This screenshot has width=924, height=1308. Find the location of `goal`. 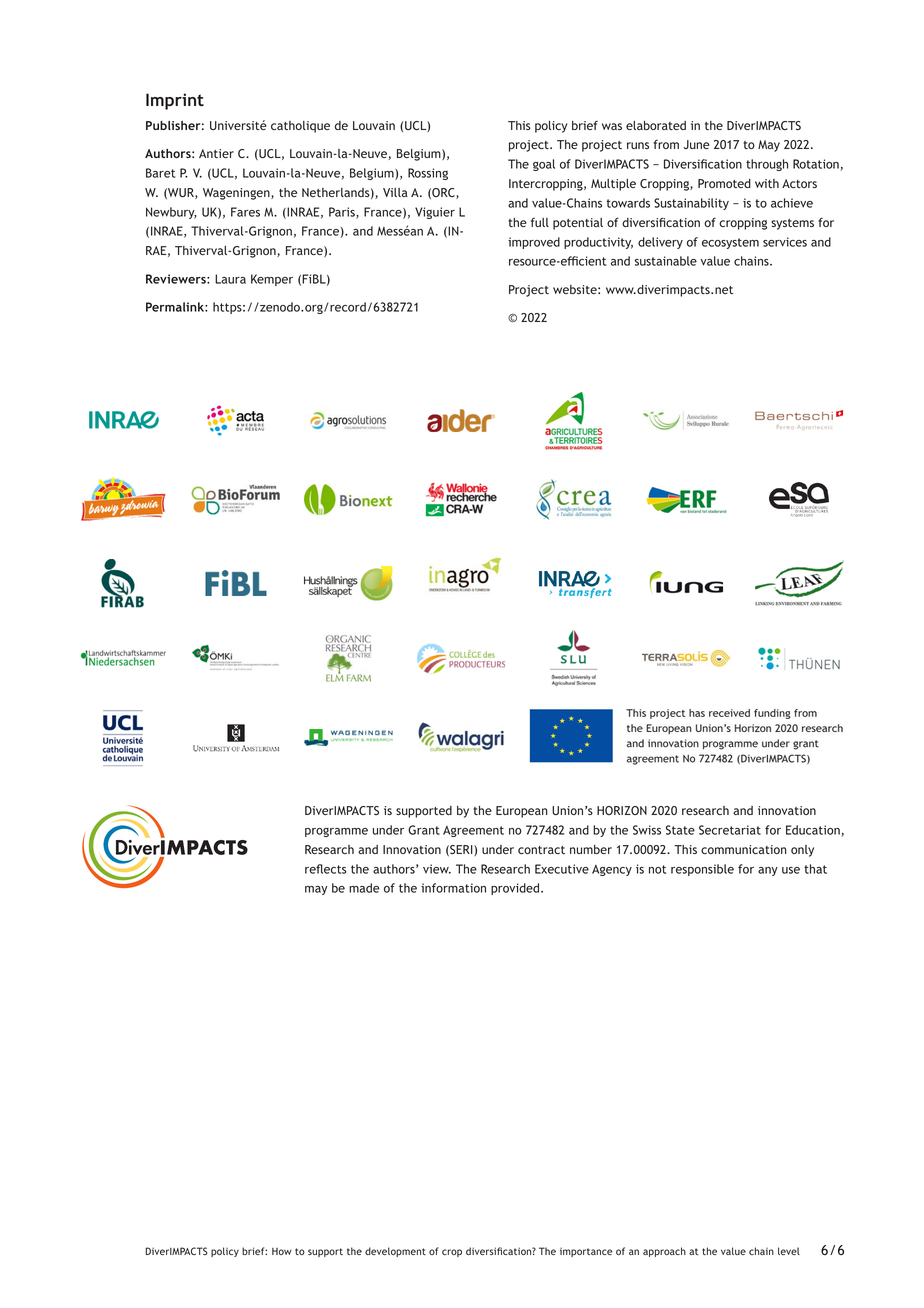

goal is located at coordinates (544, 165).
